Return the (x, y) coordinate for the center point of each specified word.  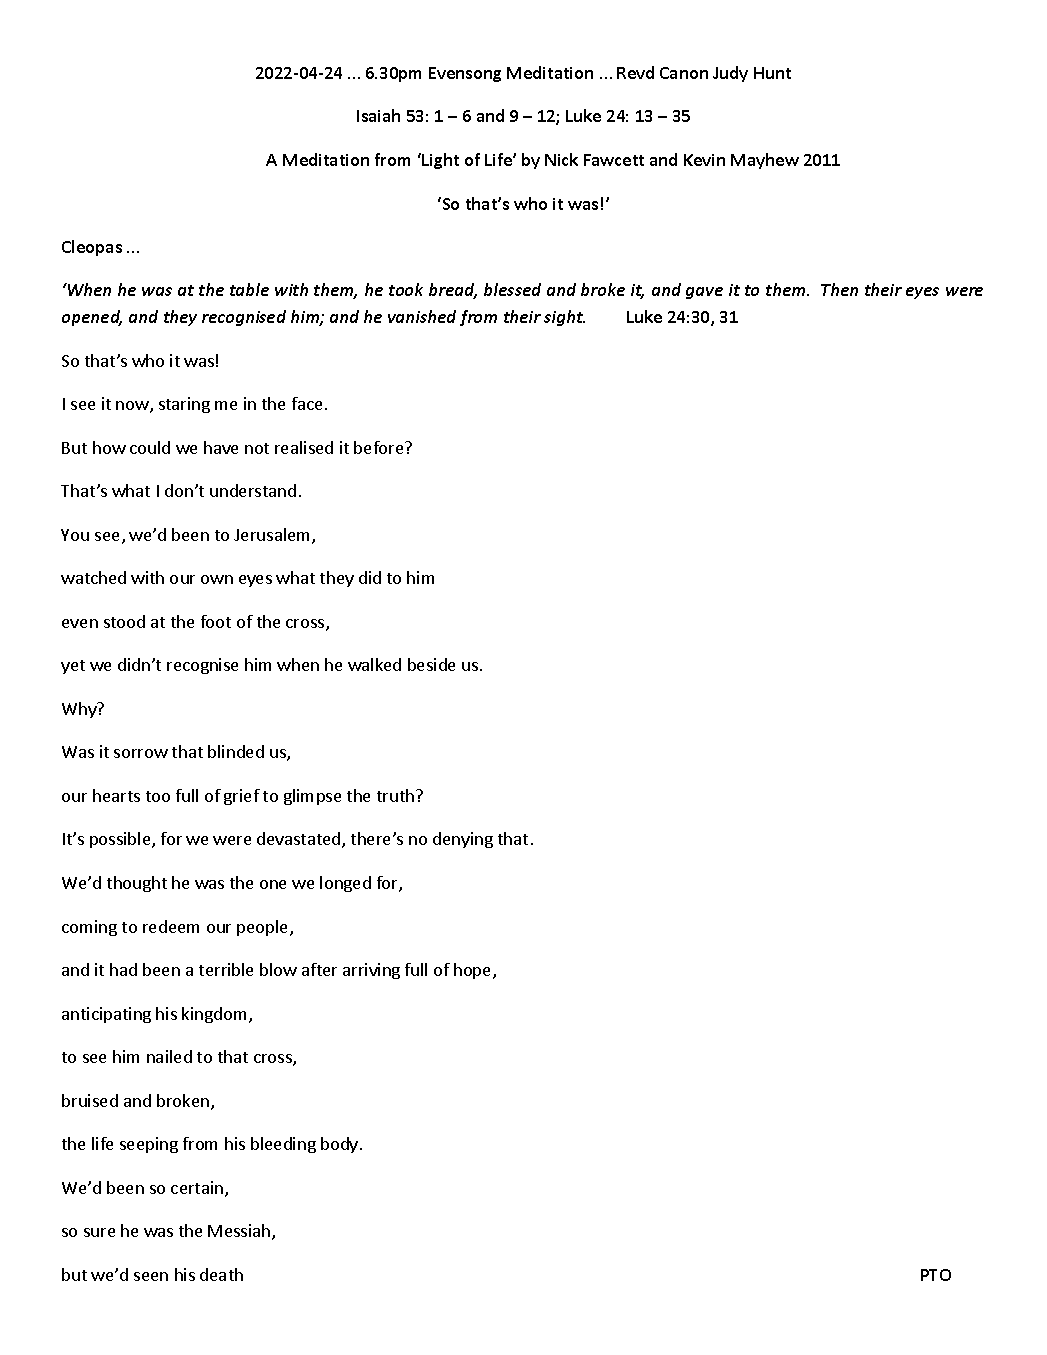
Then (839, 289)
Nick (561, 159)
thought (137, 884)
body (341, 1145)
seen (151, 1276)
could (150, 447)
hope (474, 971)
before (380, 447)
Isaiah (378, 115)
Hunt (772, 73)
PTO (936, 1275)
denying (463, 840)
